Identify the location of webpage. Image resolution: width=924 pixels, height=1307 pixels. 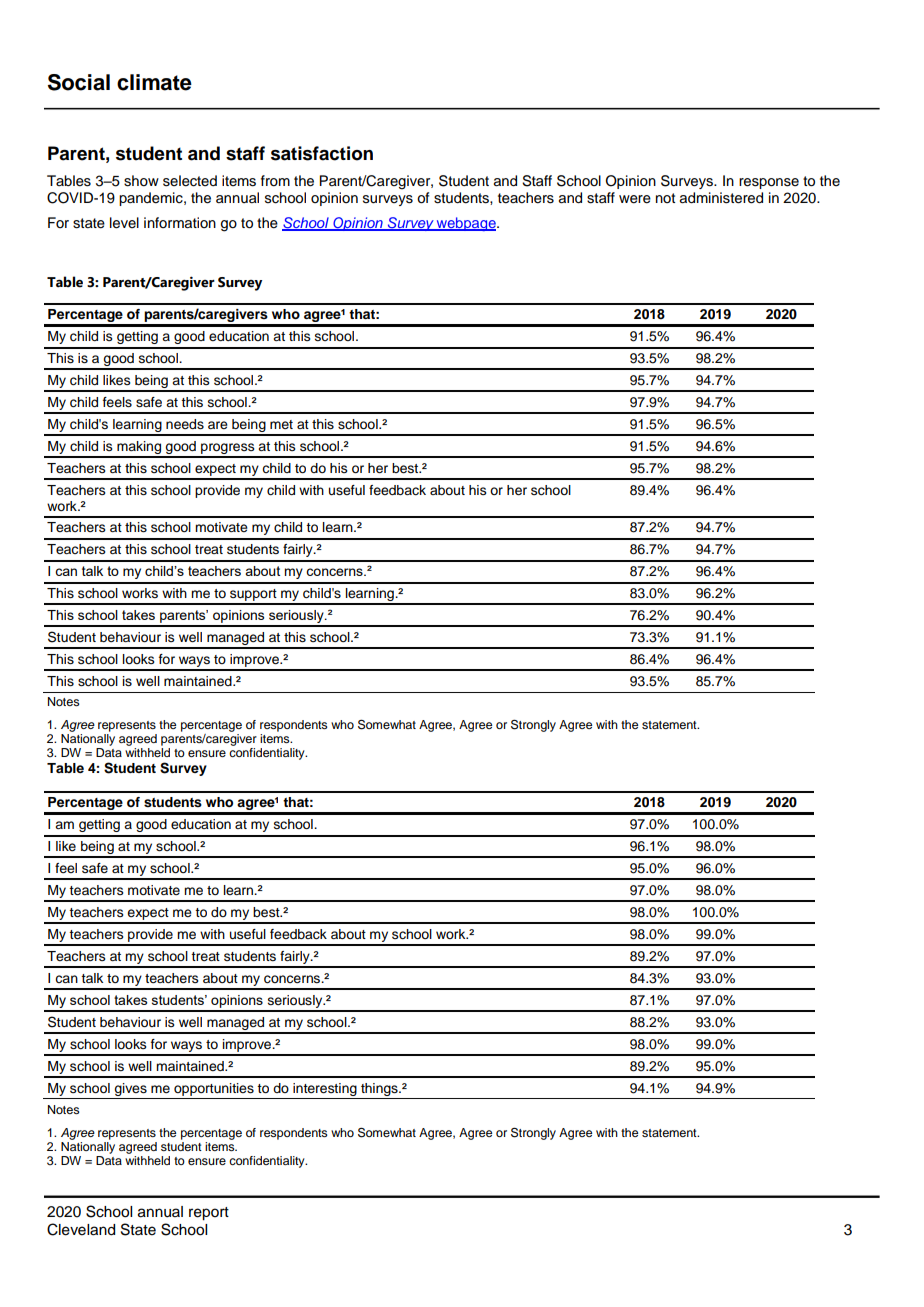
(466, 224).
